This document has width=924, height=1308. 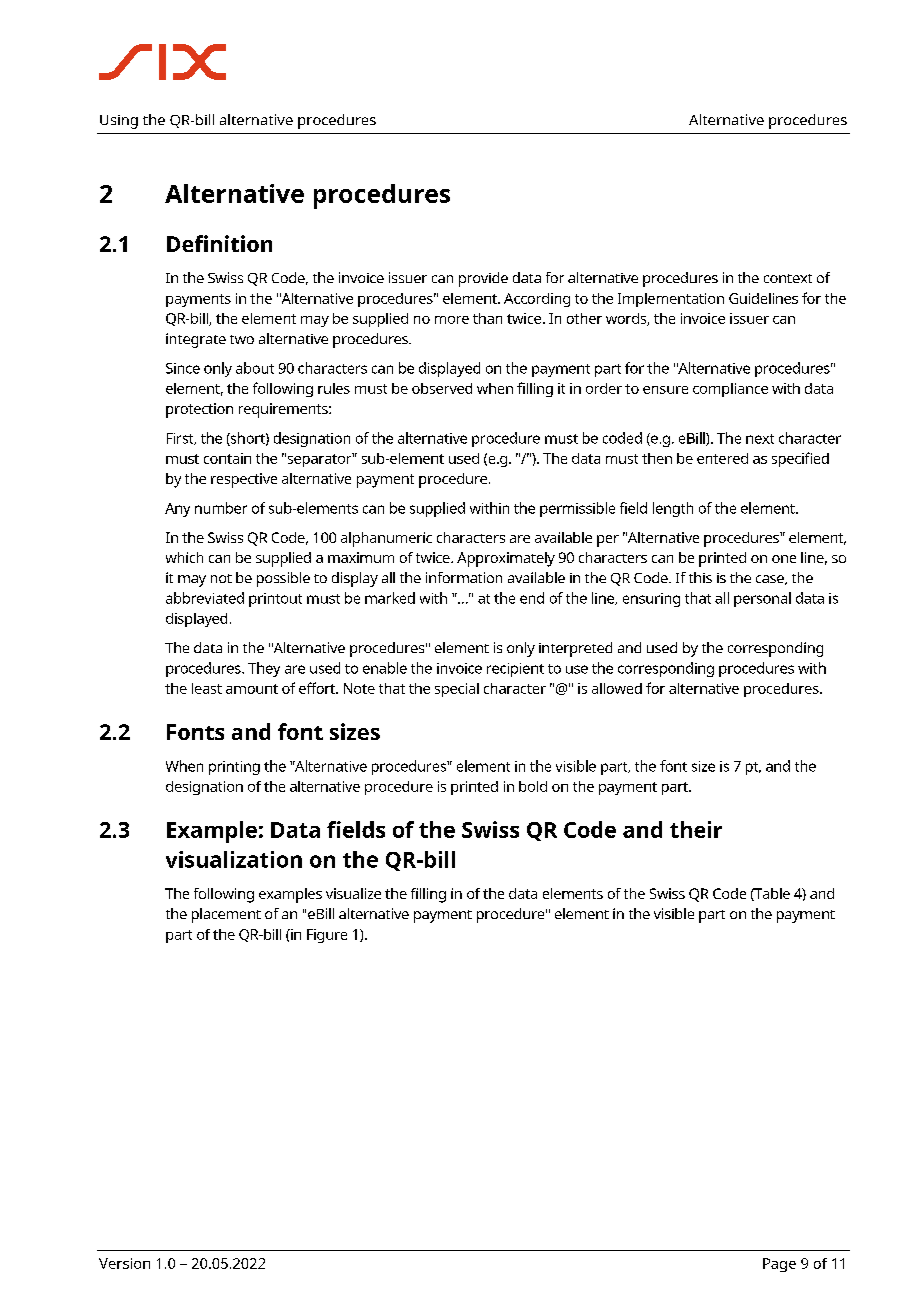 I want to click on Page, so click(x=779, y=1265).
